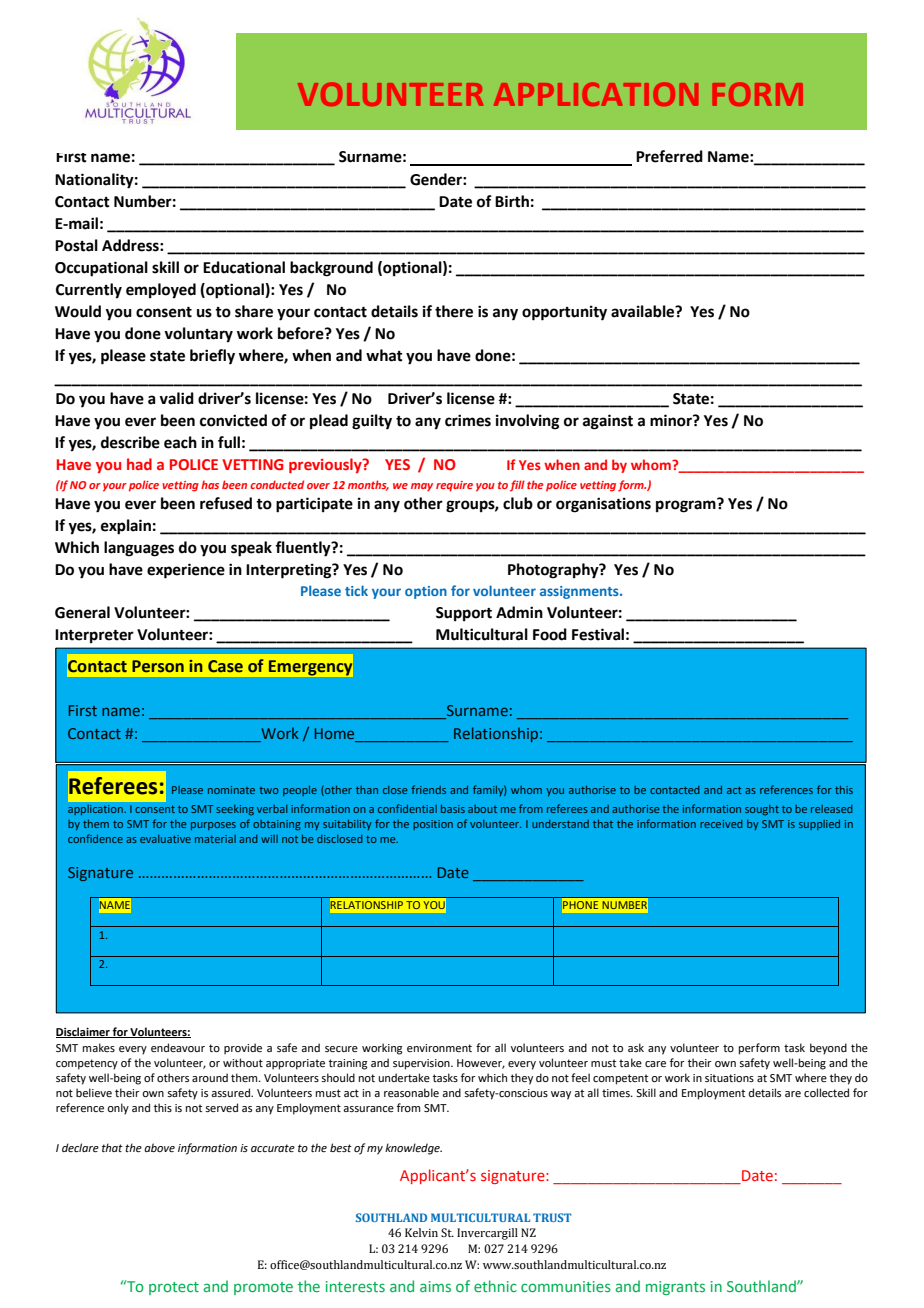 This screenshot has height=1308, width=924. What do you see at coordinates (421, 1232) in the screenshot?
I see `Kelvin` at bounding box center [421, 1232].
